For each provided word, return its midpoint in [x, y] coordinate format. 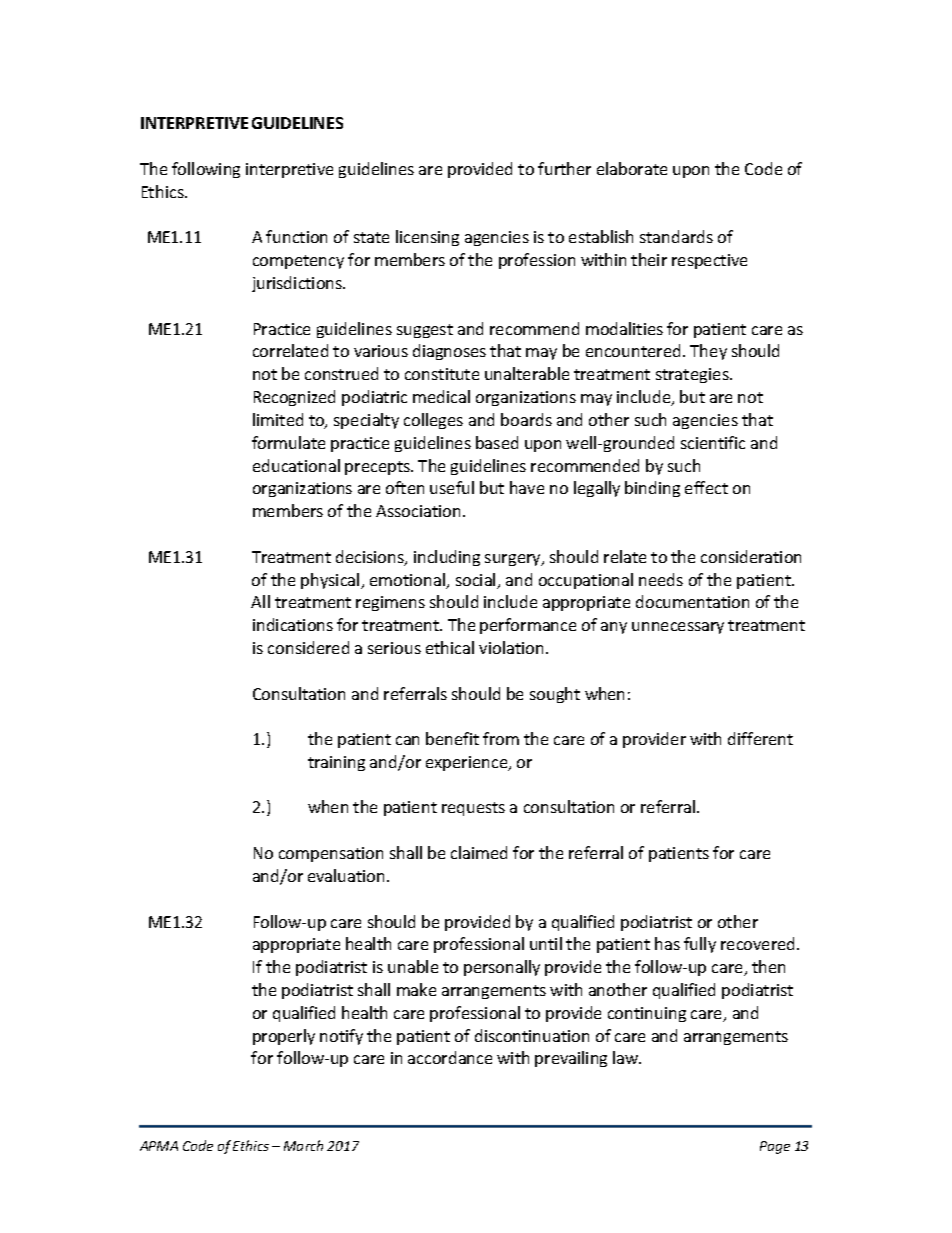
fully [700, 945]
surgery [514, 560]
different [760, 738]
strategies [693, 375]
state [371, 237]
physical [331, 581]
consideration [751, 556]
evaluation [348, 875]
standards [676, 236]
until [546, 943]
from [501, 738]
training [336, 763]
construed [341, 373]
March [303, 1145]
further [564, 168]
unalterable [527, 373]
